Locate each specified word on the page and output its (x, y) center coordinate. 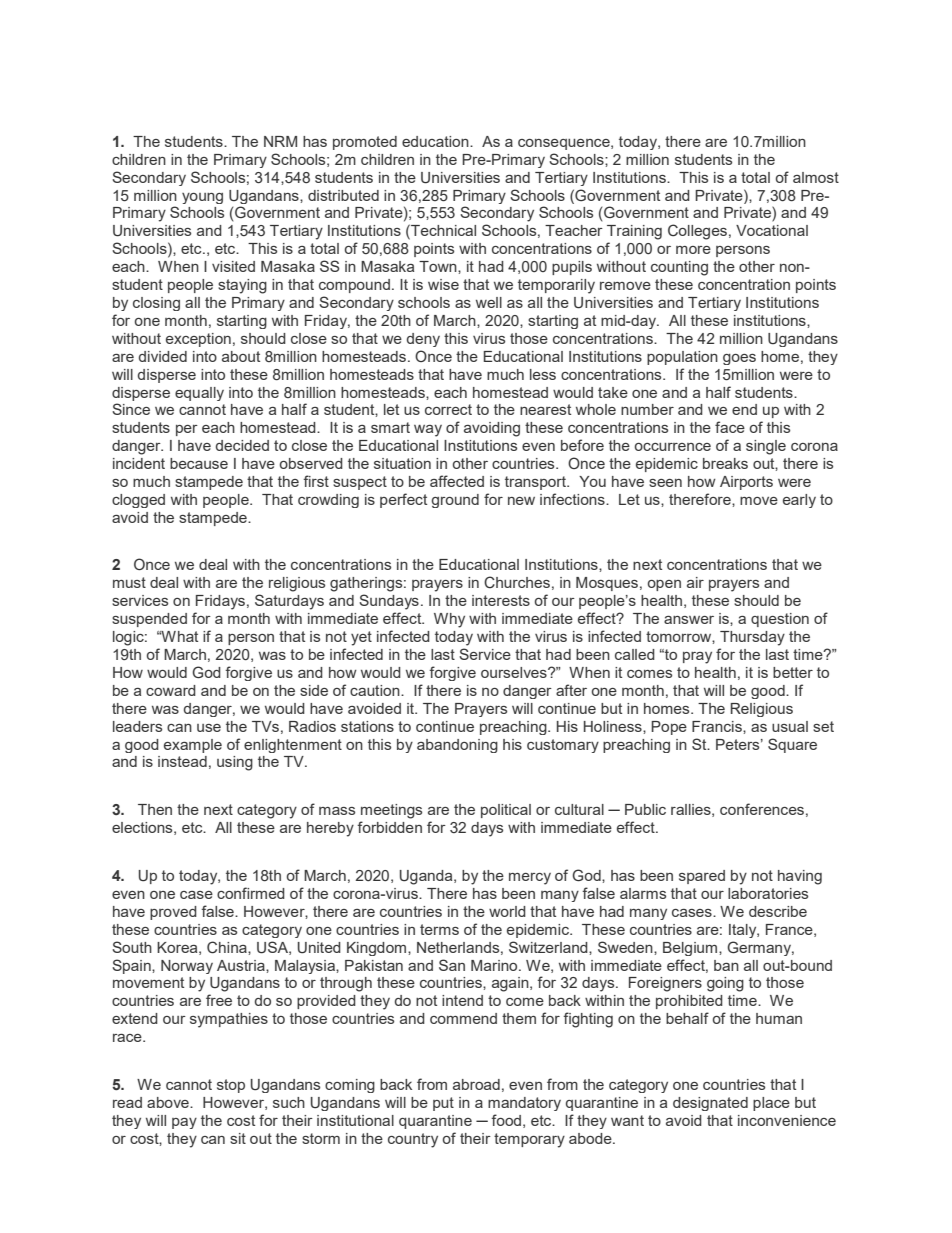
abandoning (457, 746)
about (241, 356)
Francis (718, 726)
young (202, 198)
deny (423, 340)
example (193, 746)
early (799, 501)
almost (816, 177)
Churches (517, 582)
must (129, 582)
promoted (365, 143)
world (507, 911)
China (228, 947)
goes (739, 359)
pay (184, 1123)
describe (778, 911)
